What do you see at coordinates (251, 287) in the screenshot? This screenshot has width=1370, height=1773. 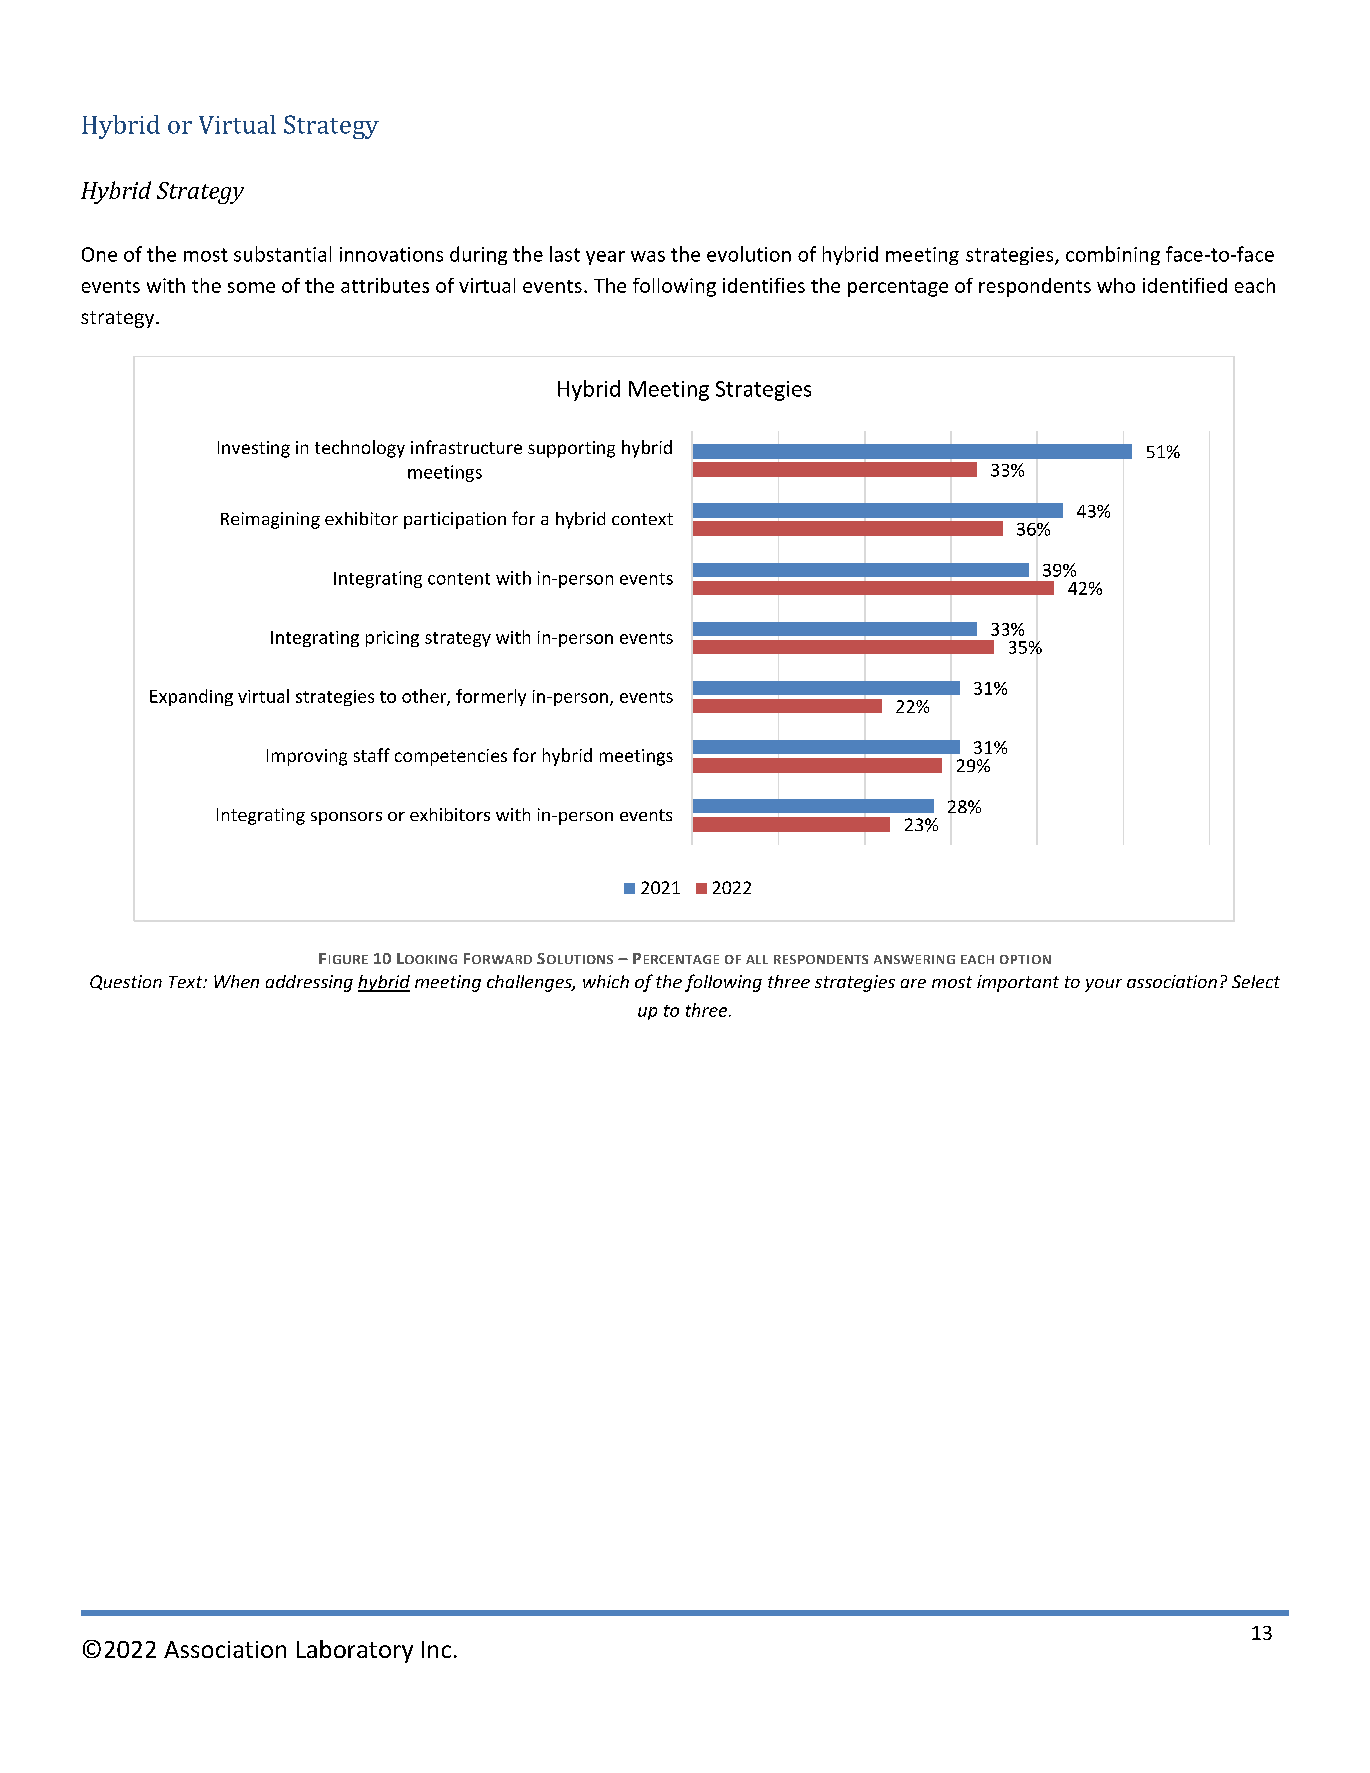 I see `some` at bounding box center [251, 287].
